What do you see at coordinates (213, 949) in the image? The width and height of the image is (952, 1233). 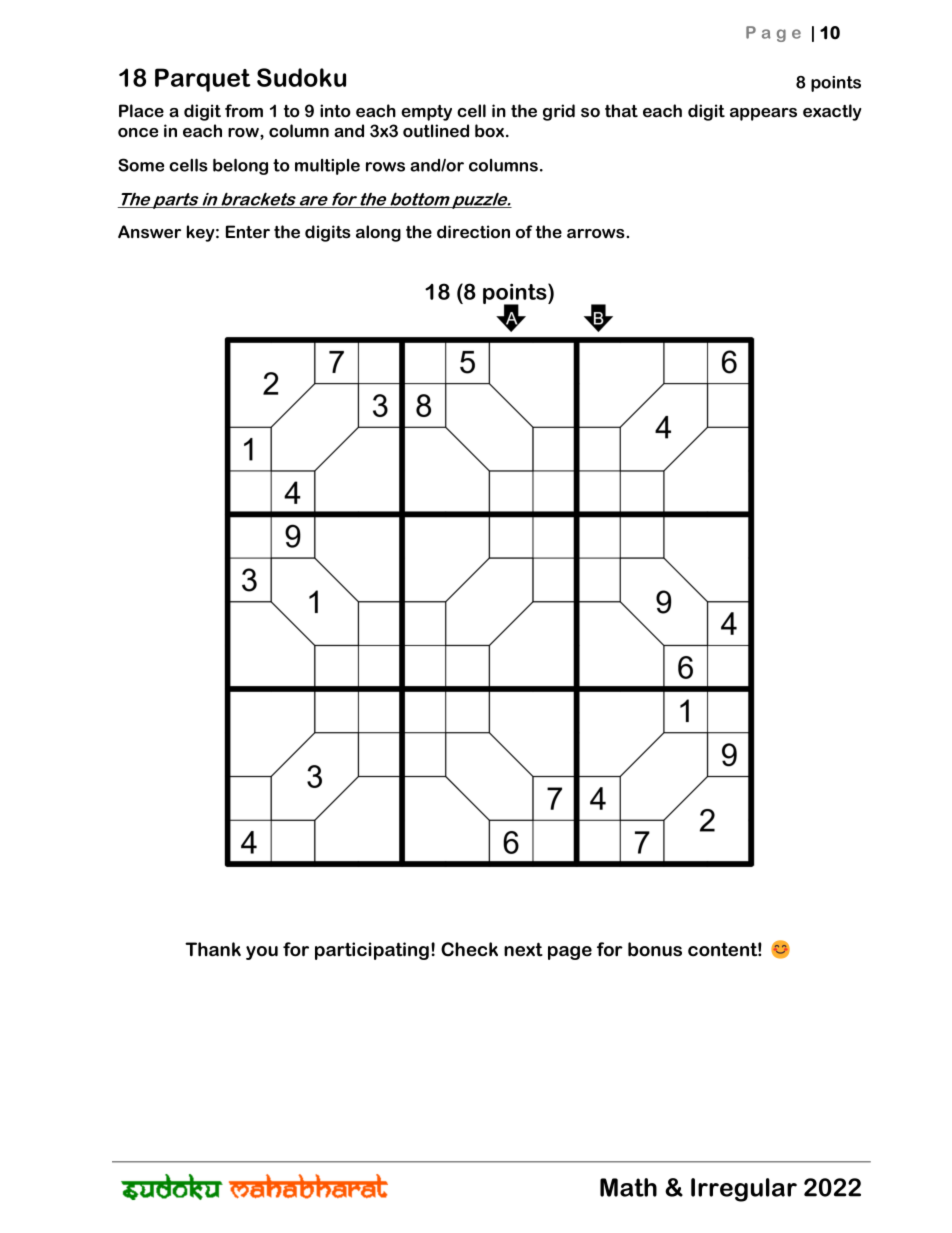 I see `Thank` at bounding box center [213, 949].
